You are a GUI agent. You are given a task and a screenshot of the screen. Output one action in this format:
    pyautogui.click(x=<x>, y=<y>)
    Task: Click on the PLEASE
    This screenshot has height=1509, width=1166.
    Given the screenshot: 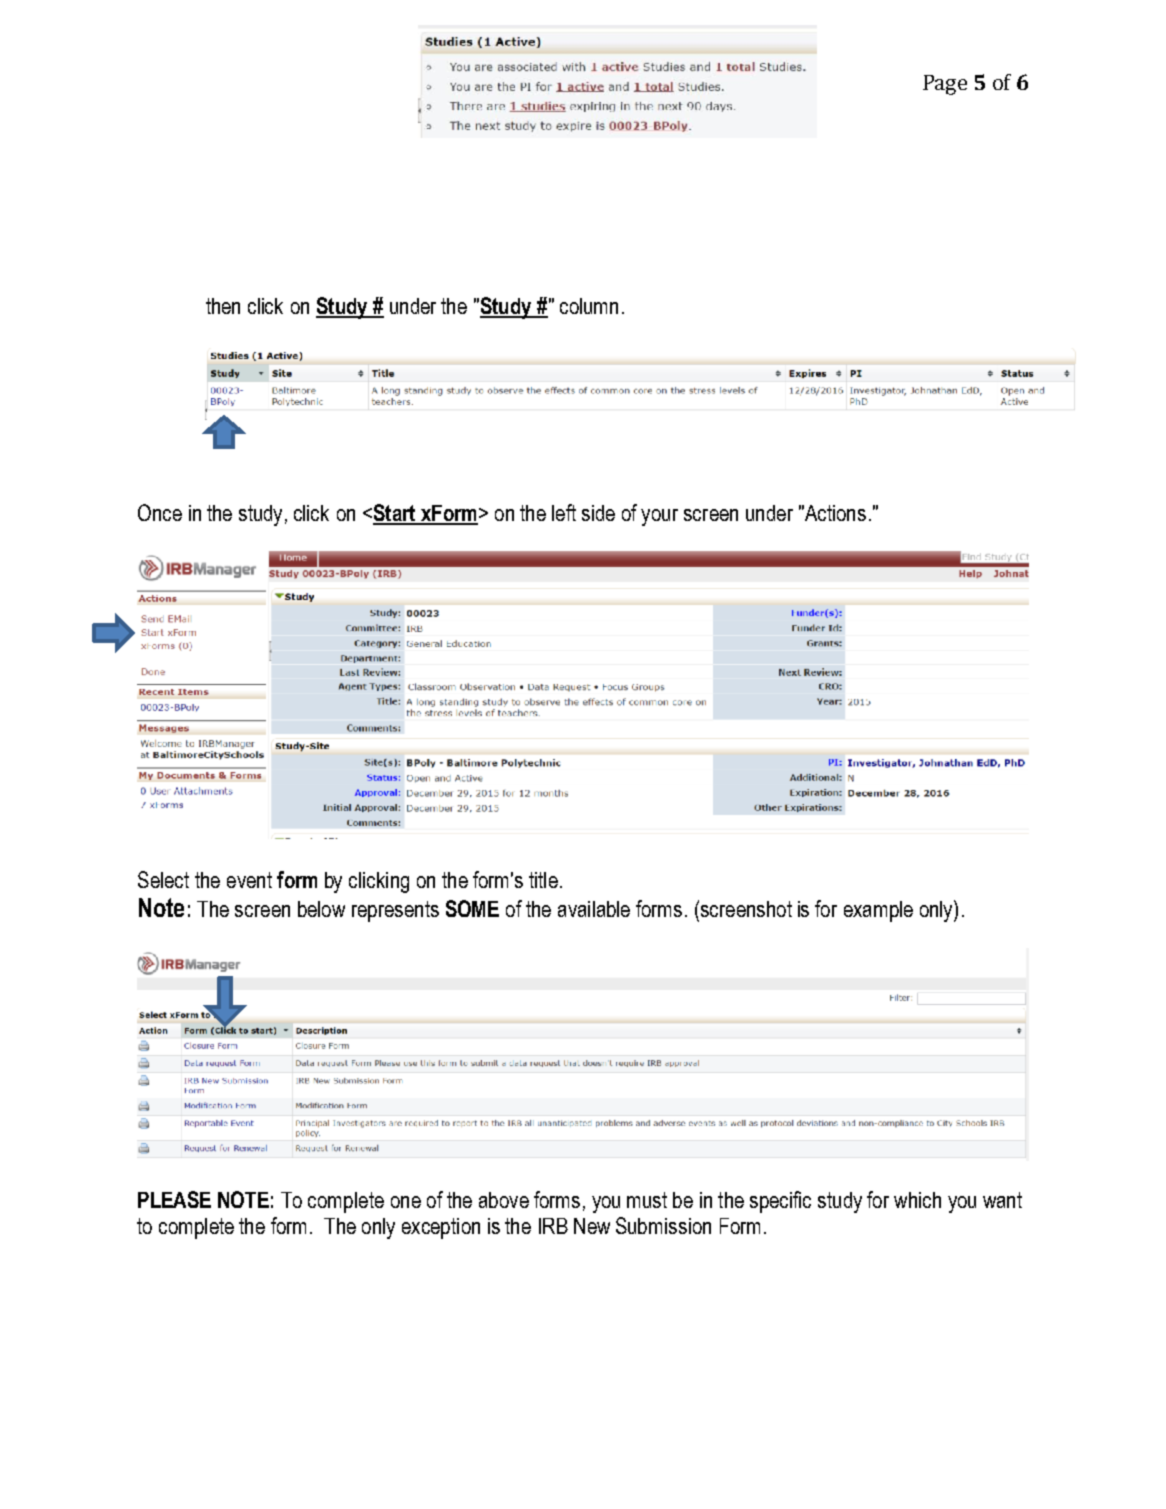 What is the action you would take?
    pyautogui.click(x=174, y=1199)
